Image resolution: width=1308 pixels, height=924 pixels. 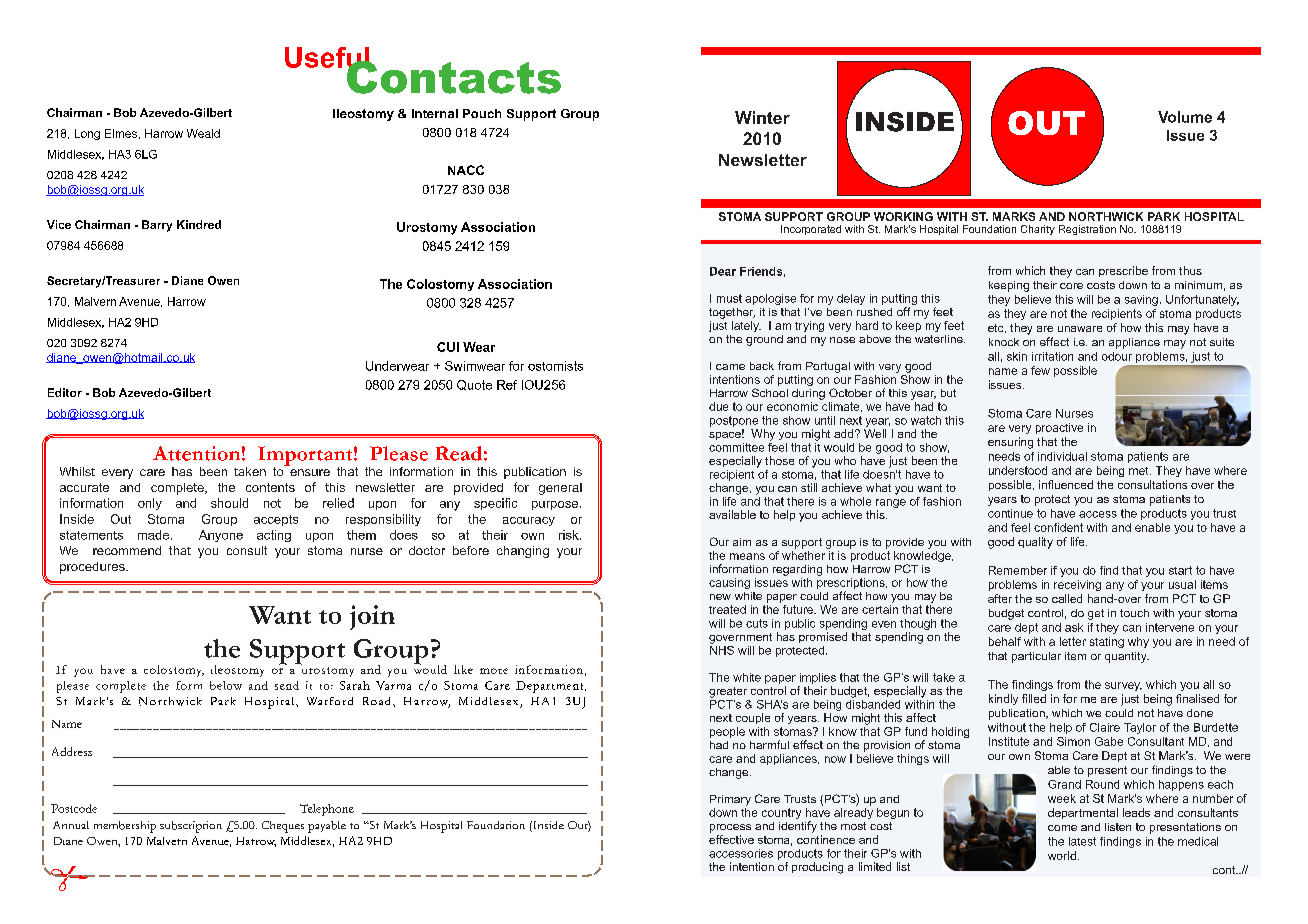 I want to click on Winter, so click(x=762, y=117).
